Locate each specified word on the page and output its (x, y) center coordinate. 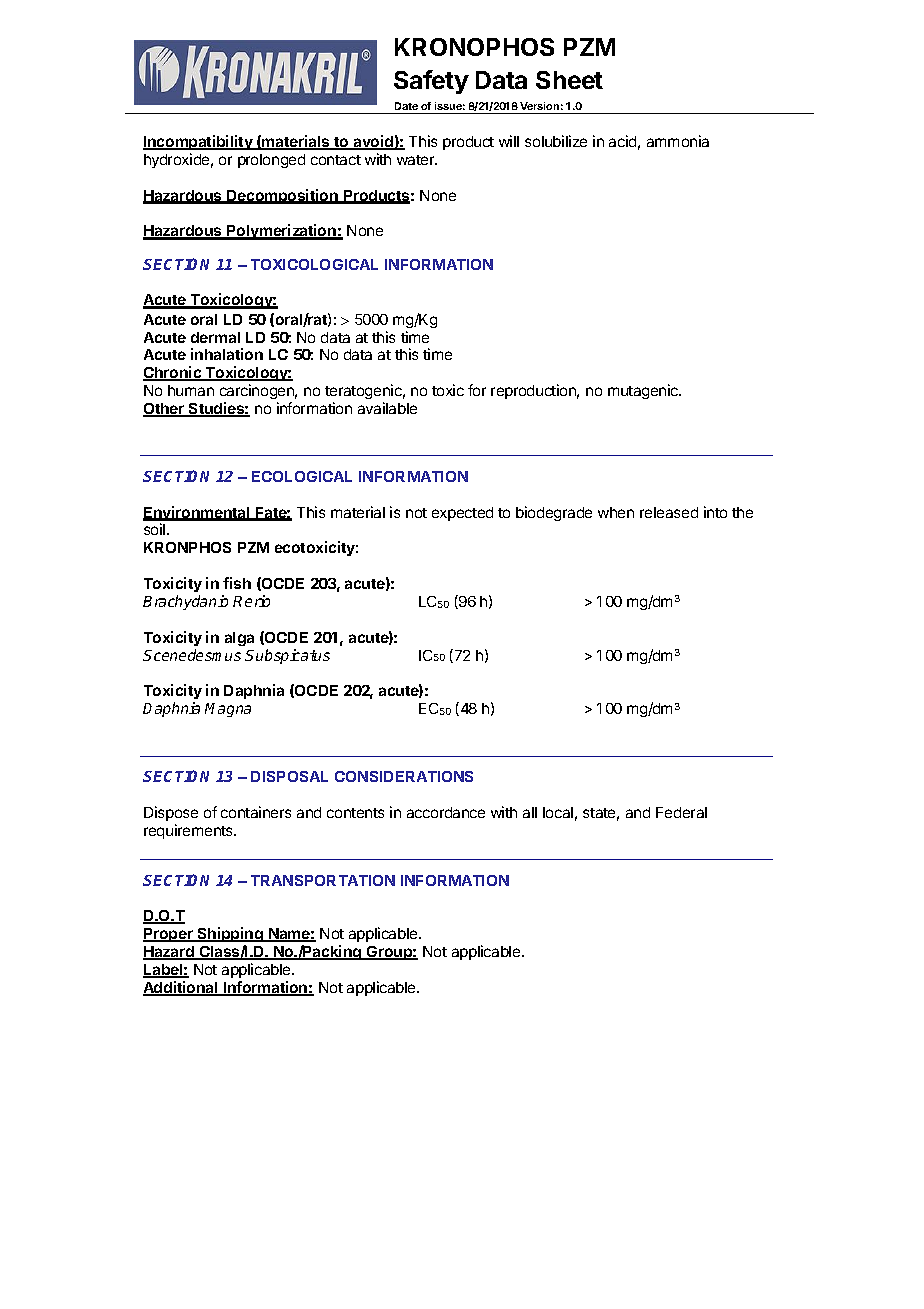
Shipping (230, 934)
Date (406, 106)
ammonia (678, 141)
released (669, 512)
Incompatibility (199, 142)
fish (237, 583)
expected (462, 514)
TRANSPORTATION (323, 880)
